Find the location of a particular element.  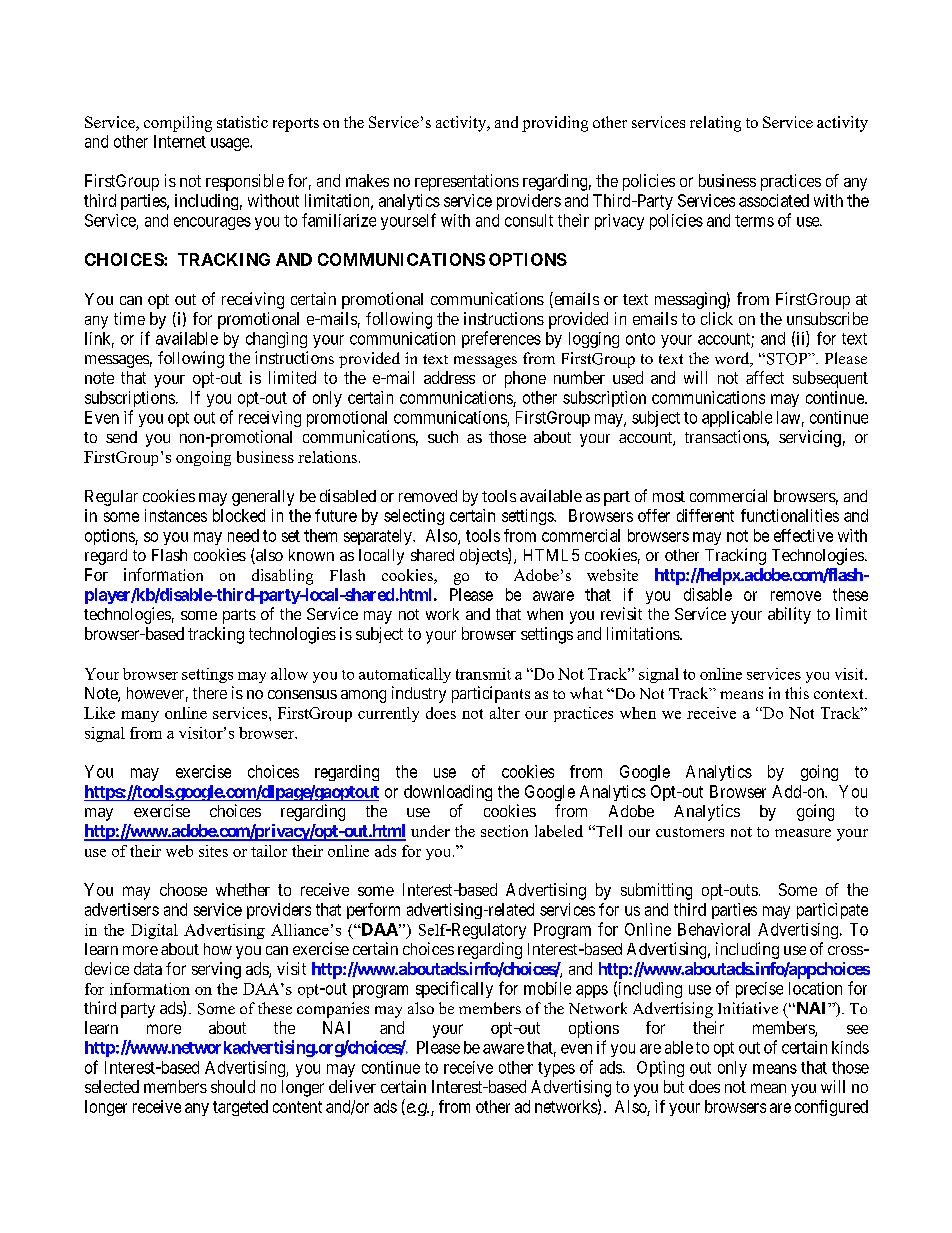

relating is located at coordinates (715, 124).
